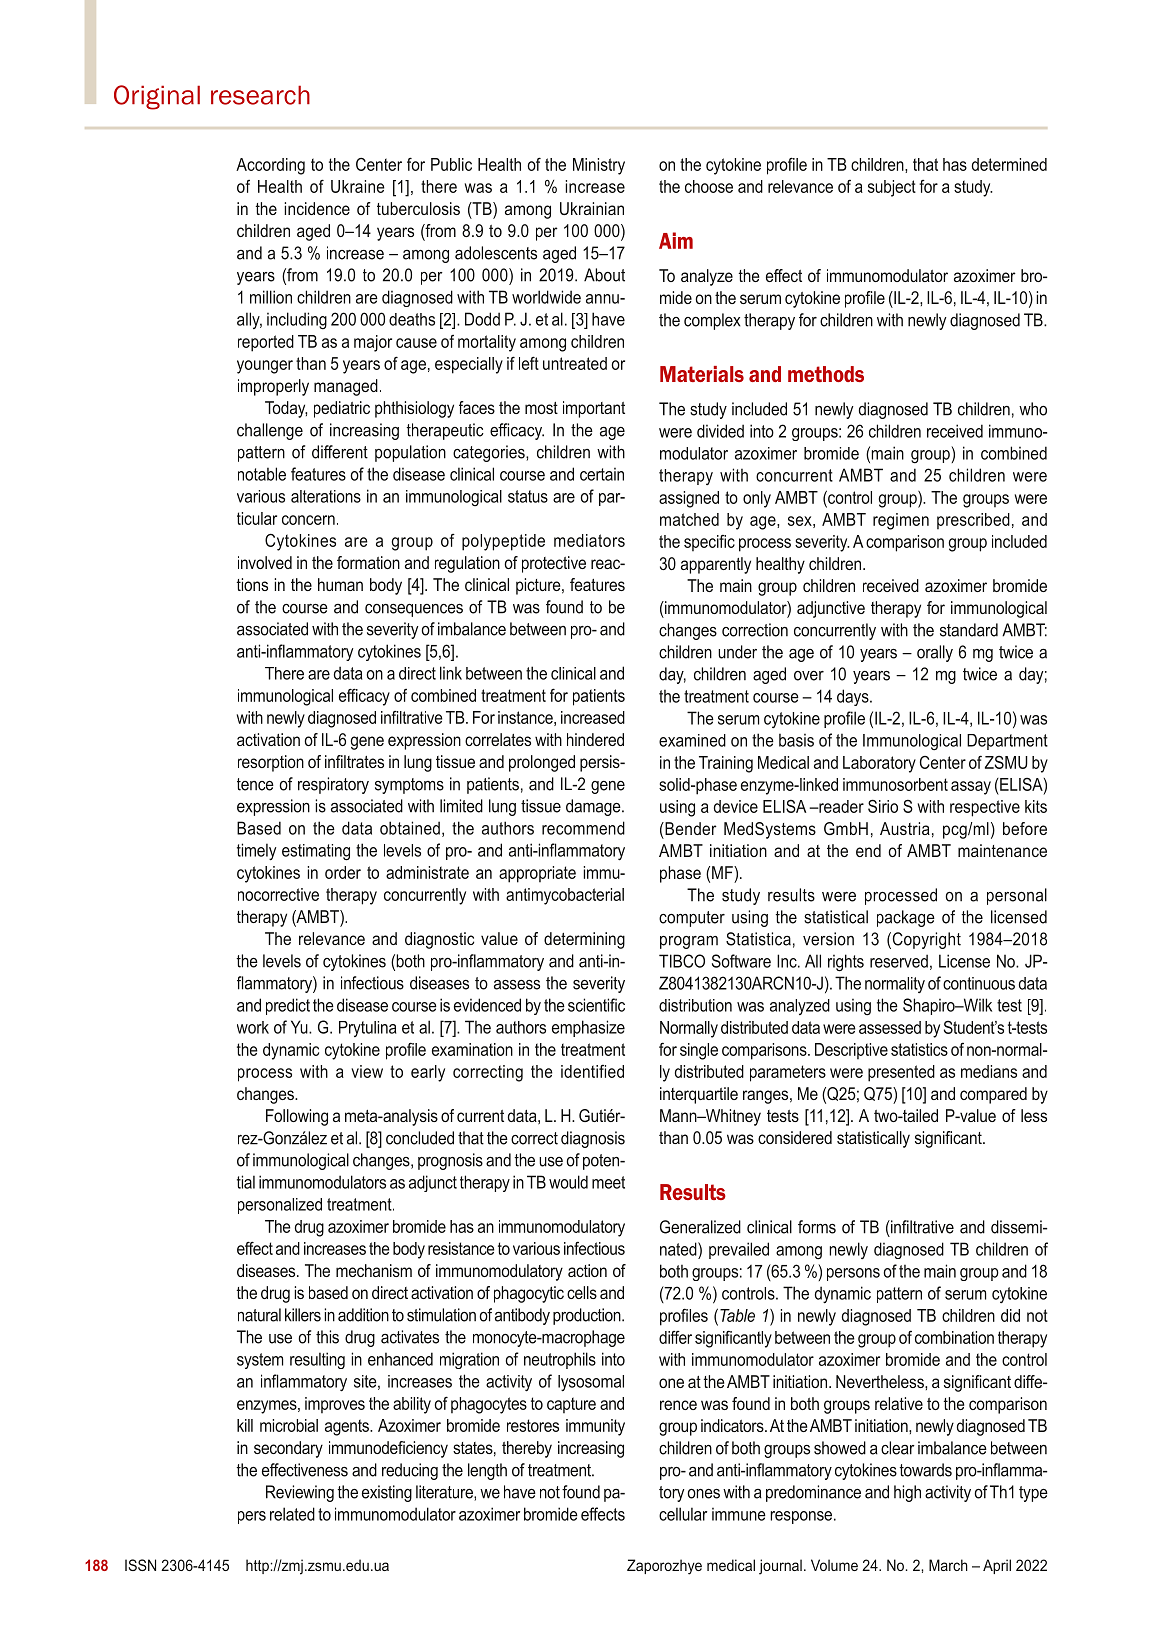 The width and height of the screenshot is (1166, 1633). I want to click on would, so click(568, 1182).
